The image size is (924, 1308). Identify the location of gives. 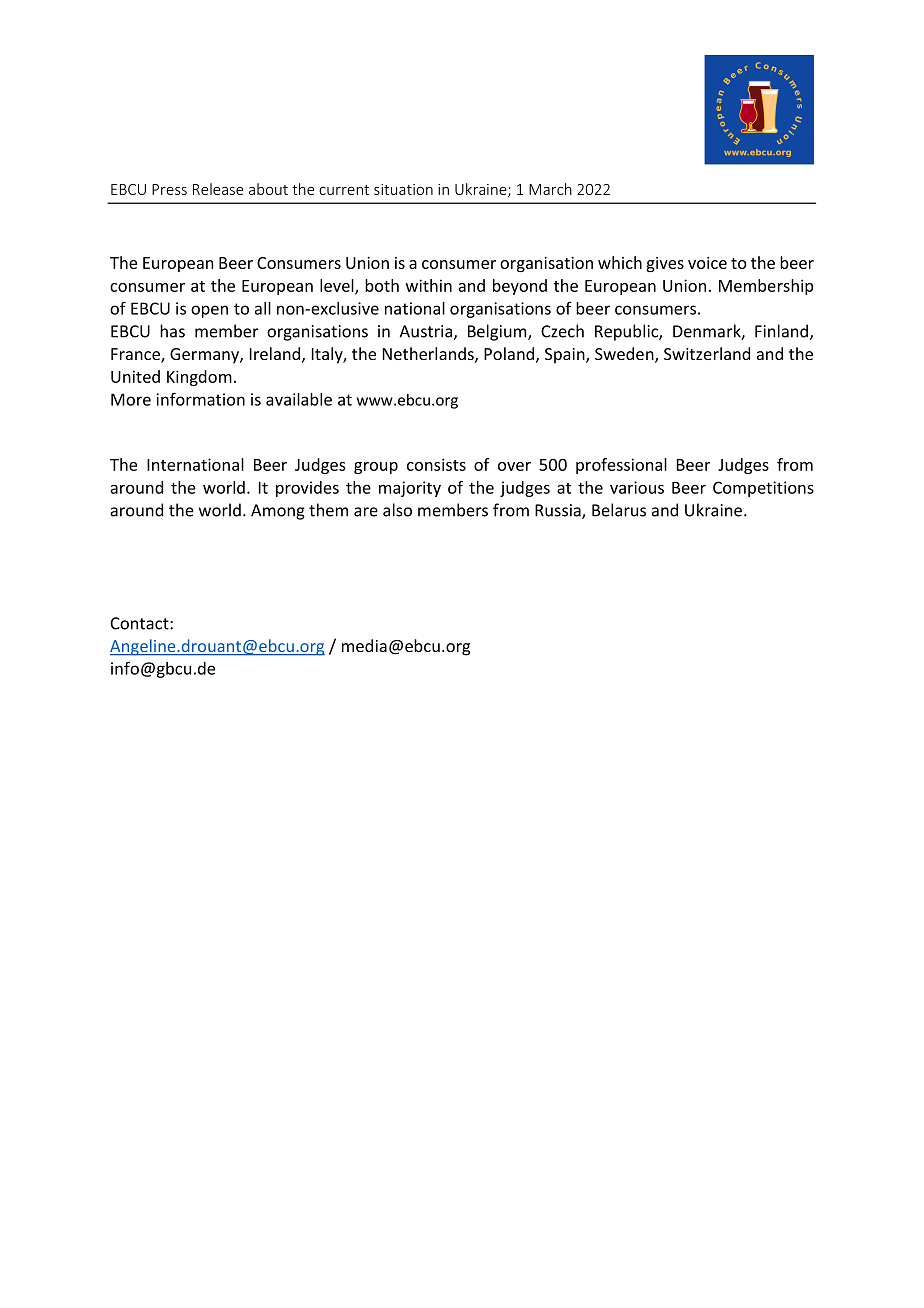
(665, 264).
